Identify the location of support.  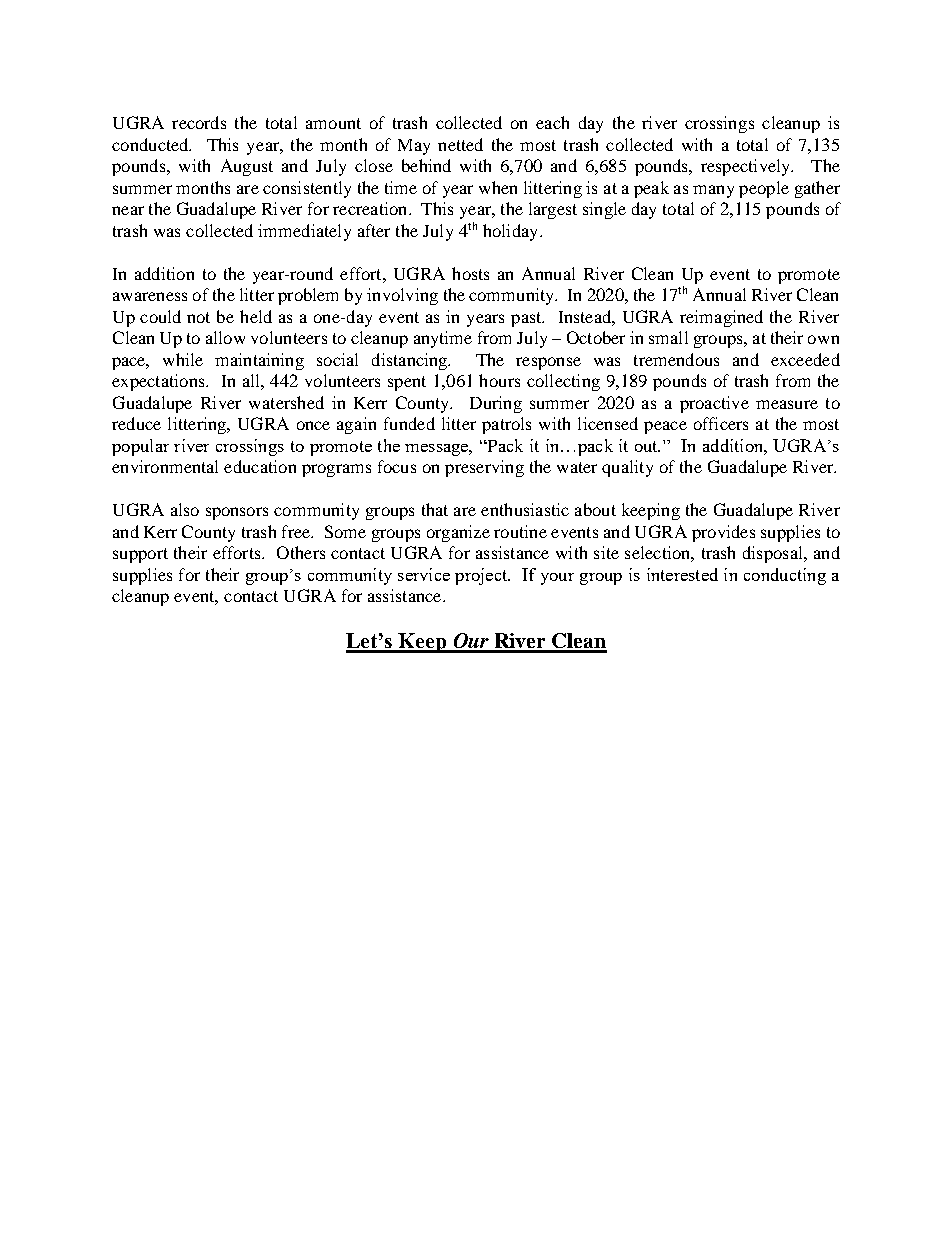
(140, 555).
